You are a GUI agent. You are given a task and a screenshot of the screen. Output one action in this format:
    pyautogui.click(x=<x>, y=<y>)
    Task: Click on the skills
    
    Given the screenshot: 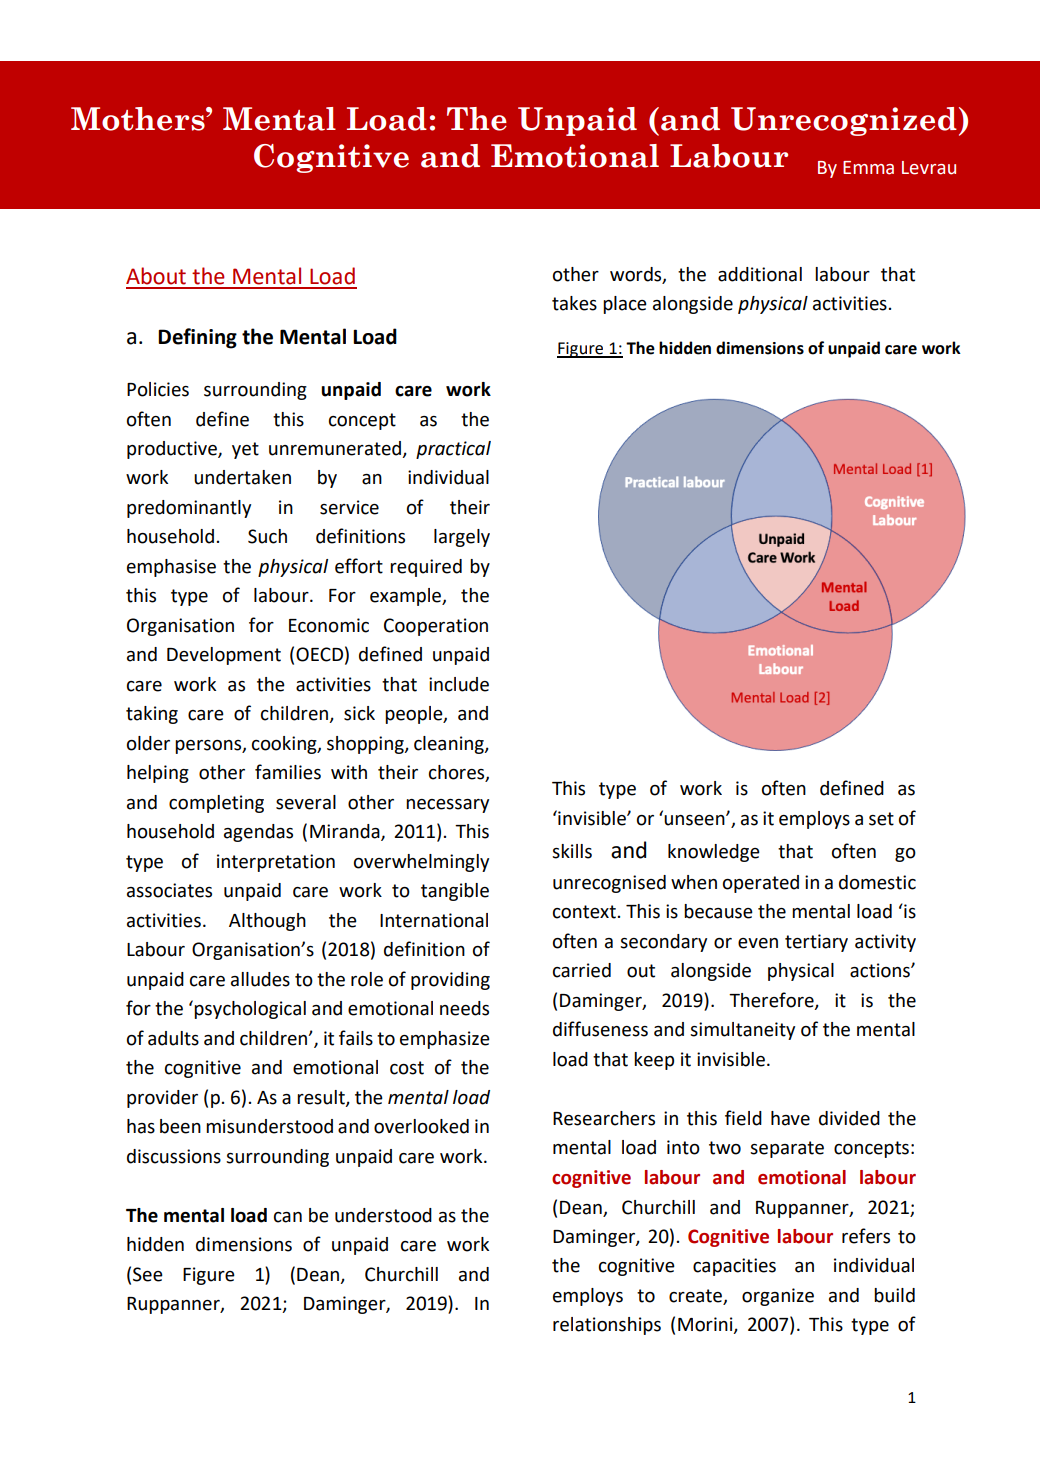 What is the action you would take?
    pyautogui.click(x=572, y=851)
